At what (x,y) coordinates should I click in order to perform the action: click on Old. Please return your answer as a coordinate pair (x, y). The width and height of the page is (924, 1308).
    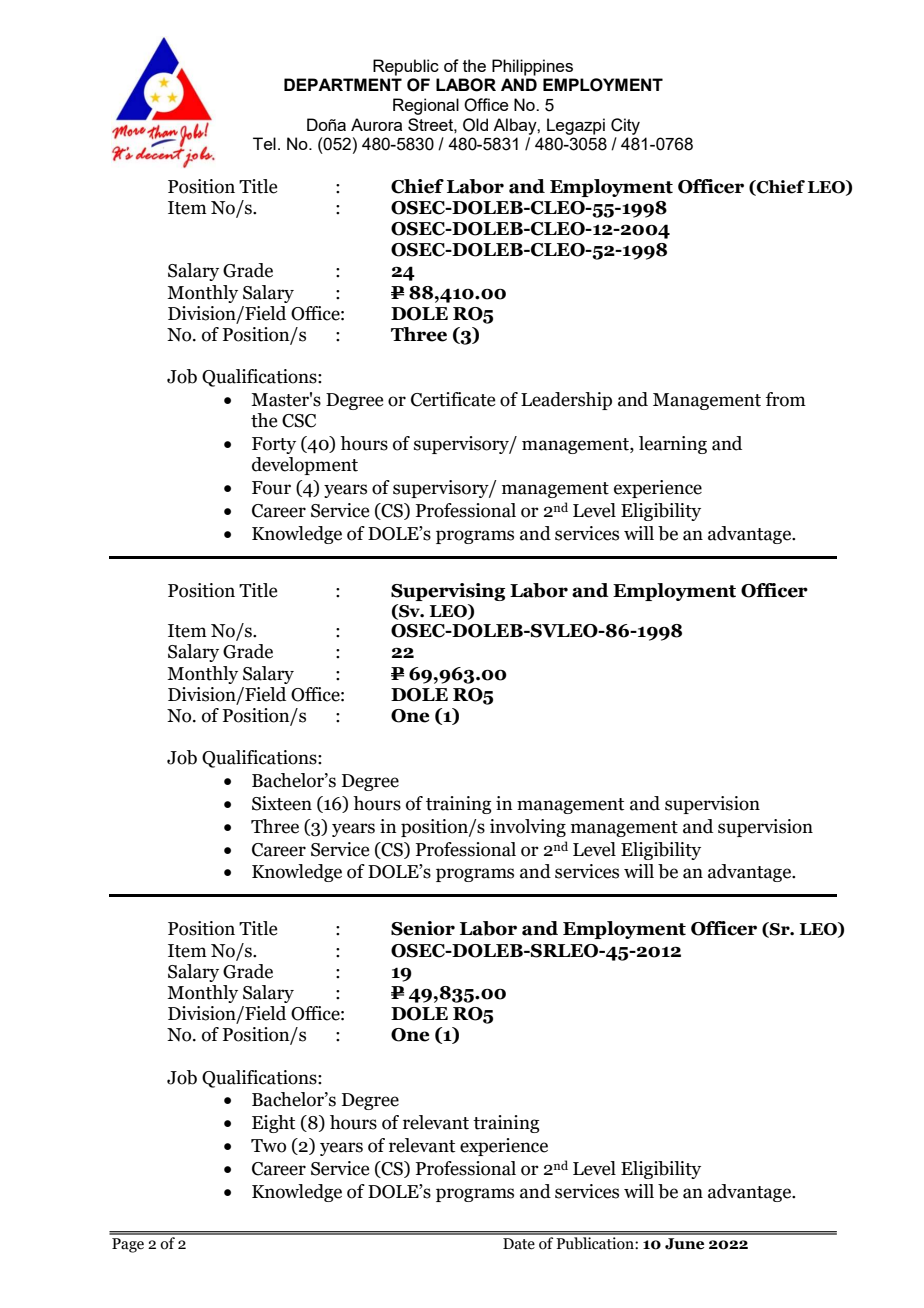
    Looking at the image, I should click on (475, 125).
